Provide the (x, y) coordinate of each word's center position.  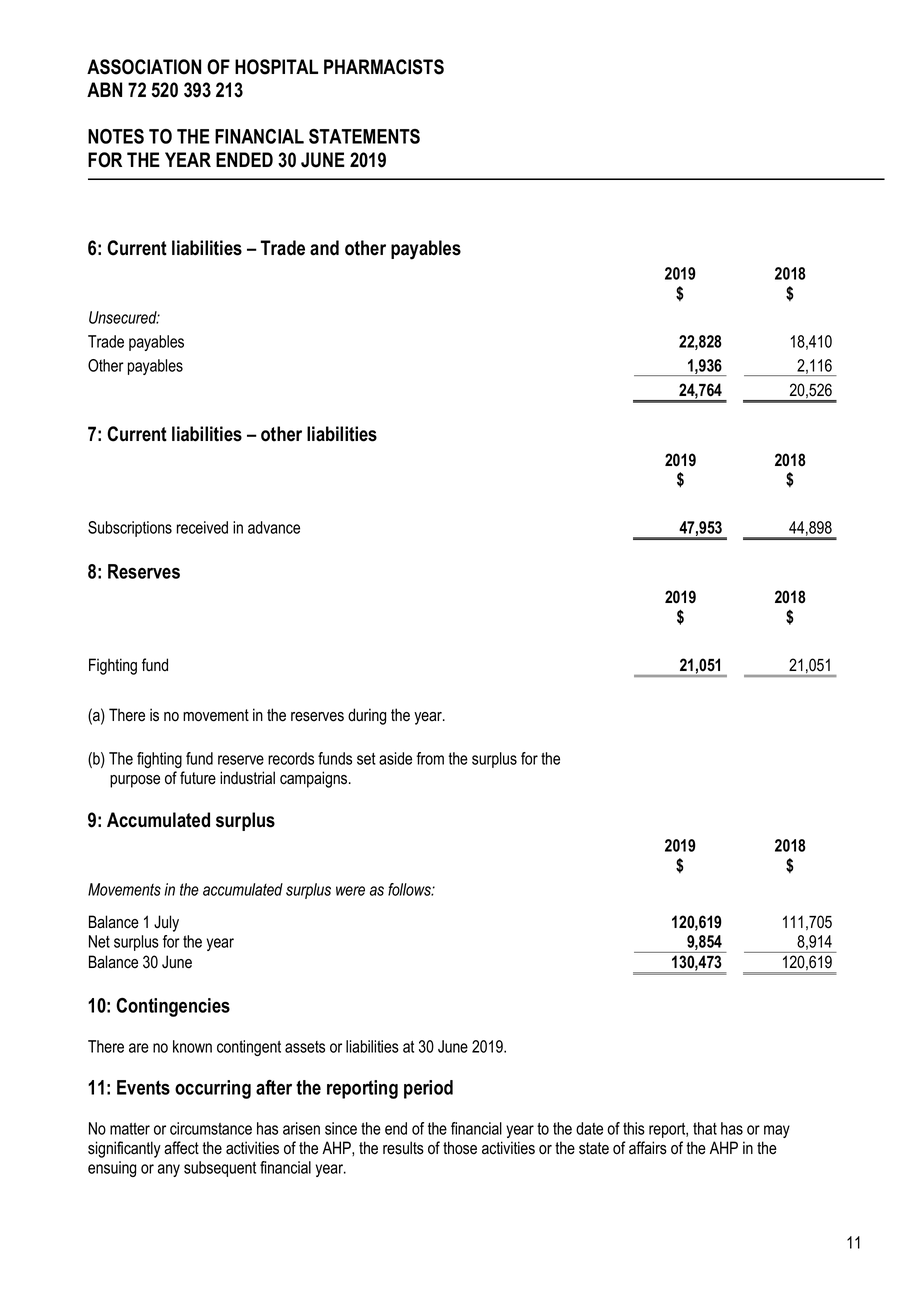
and (324, 248)
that (705, 1128)
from (430, 758)
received (202, 527)
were (350, 891)
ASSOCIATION (144, 67)
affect (181, 1148)
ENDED (244, 159)
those (460, 1148)
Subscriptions (130, 529)
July (166, 923)
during (367, 716)
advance (274, 527)
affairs (648, 1148)
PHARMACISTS (384, 67)
